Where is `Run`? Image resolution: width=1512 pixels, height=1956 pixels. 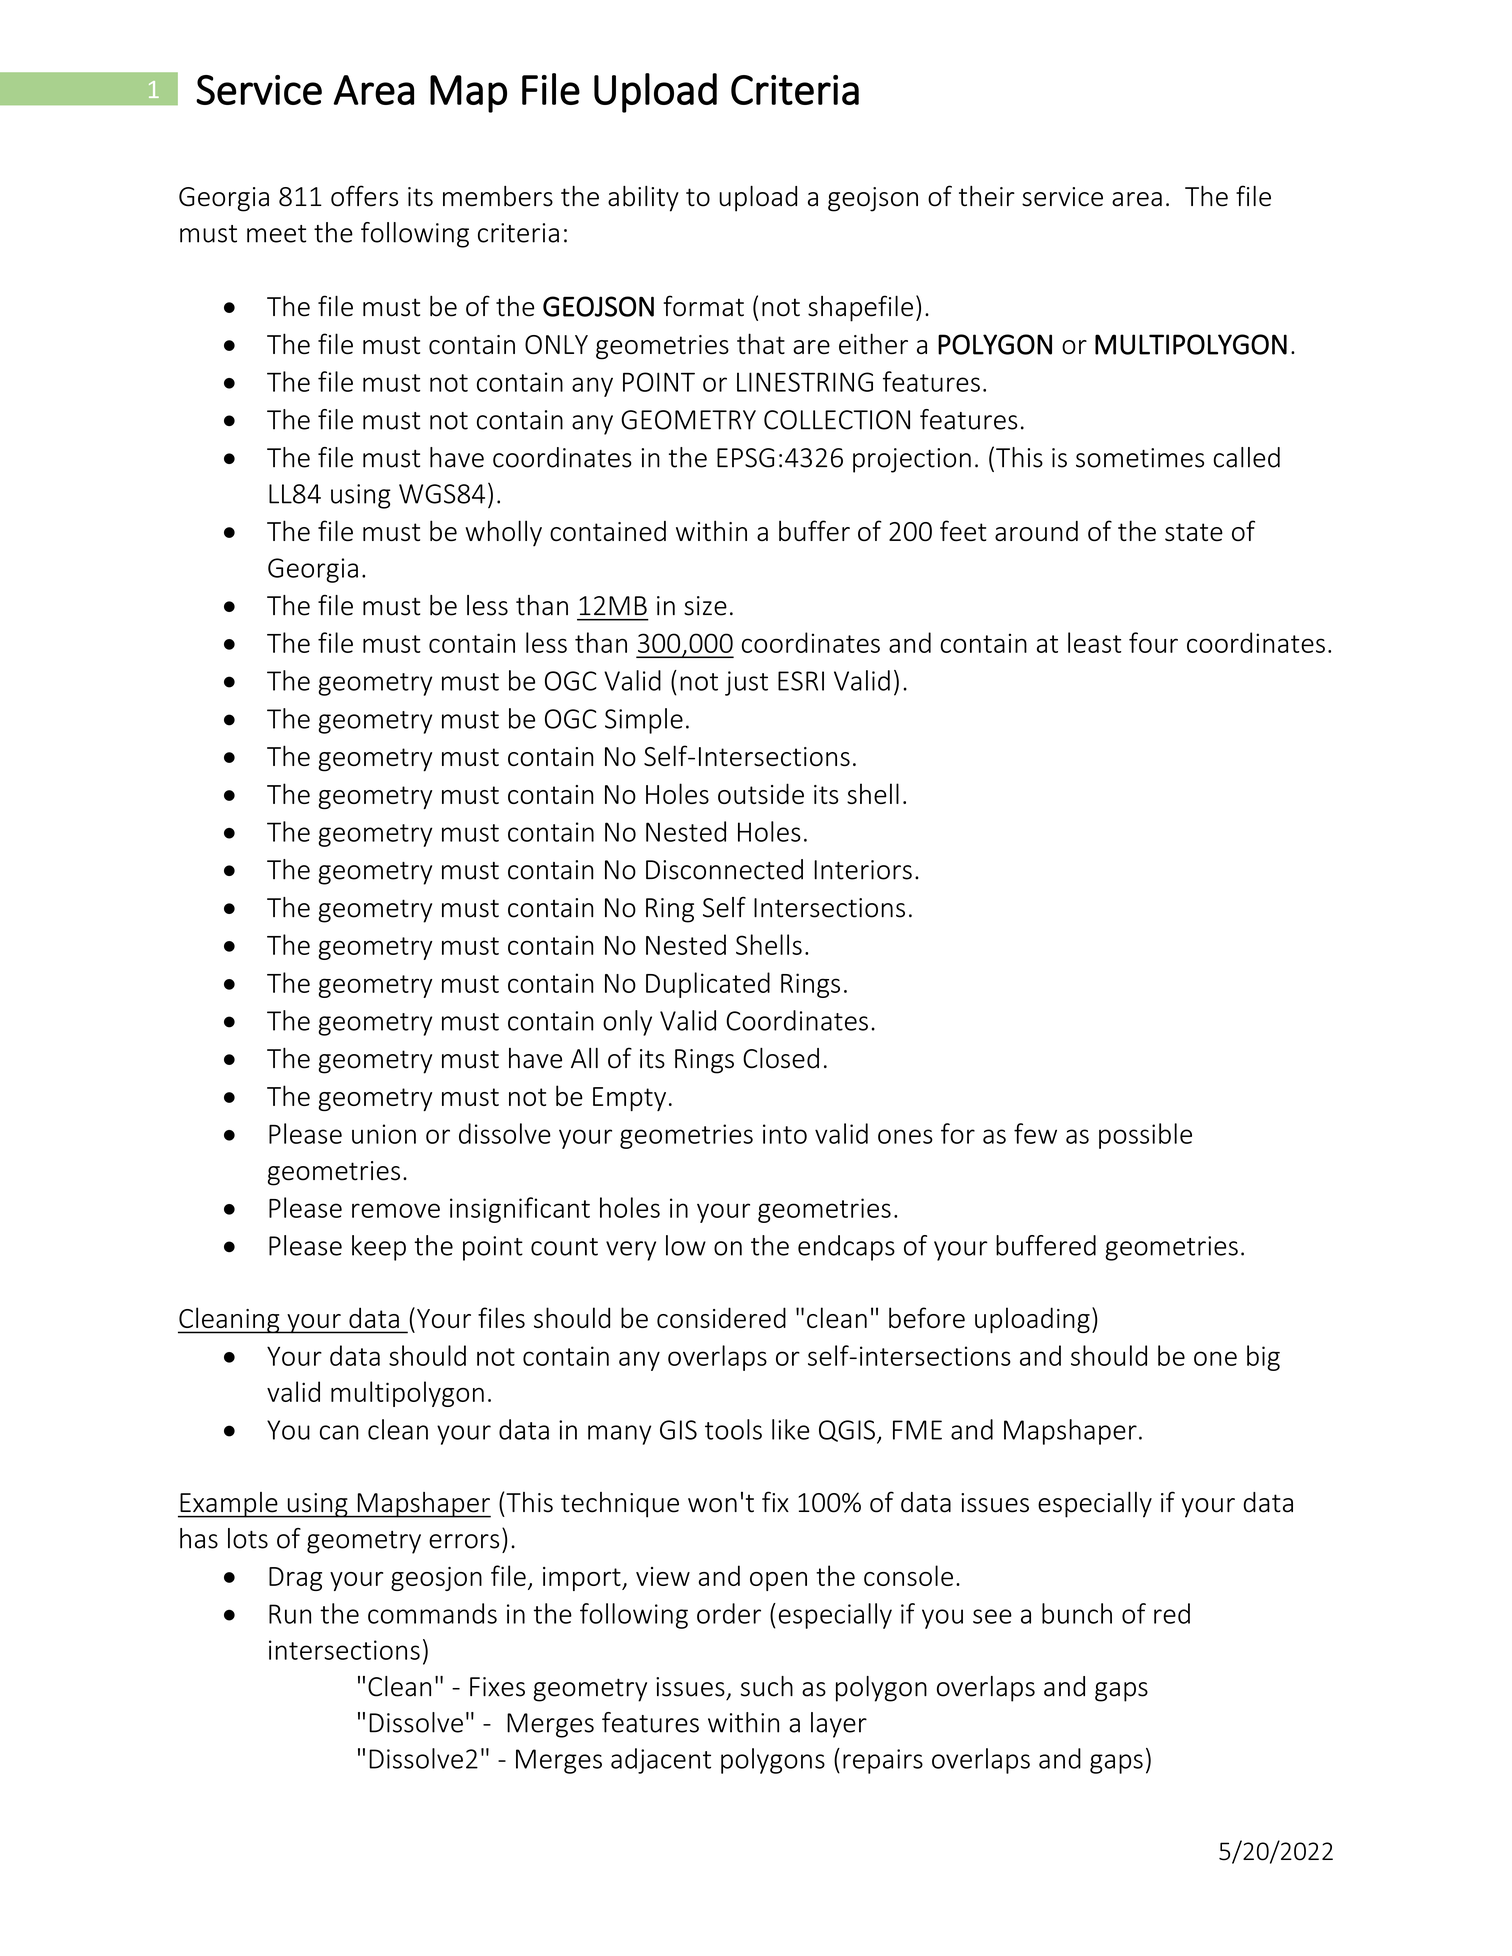 Run is located at coordinates (290, 1614).
